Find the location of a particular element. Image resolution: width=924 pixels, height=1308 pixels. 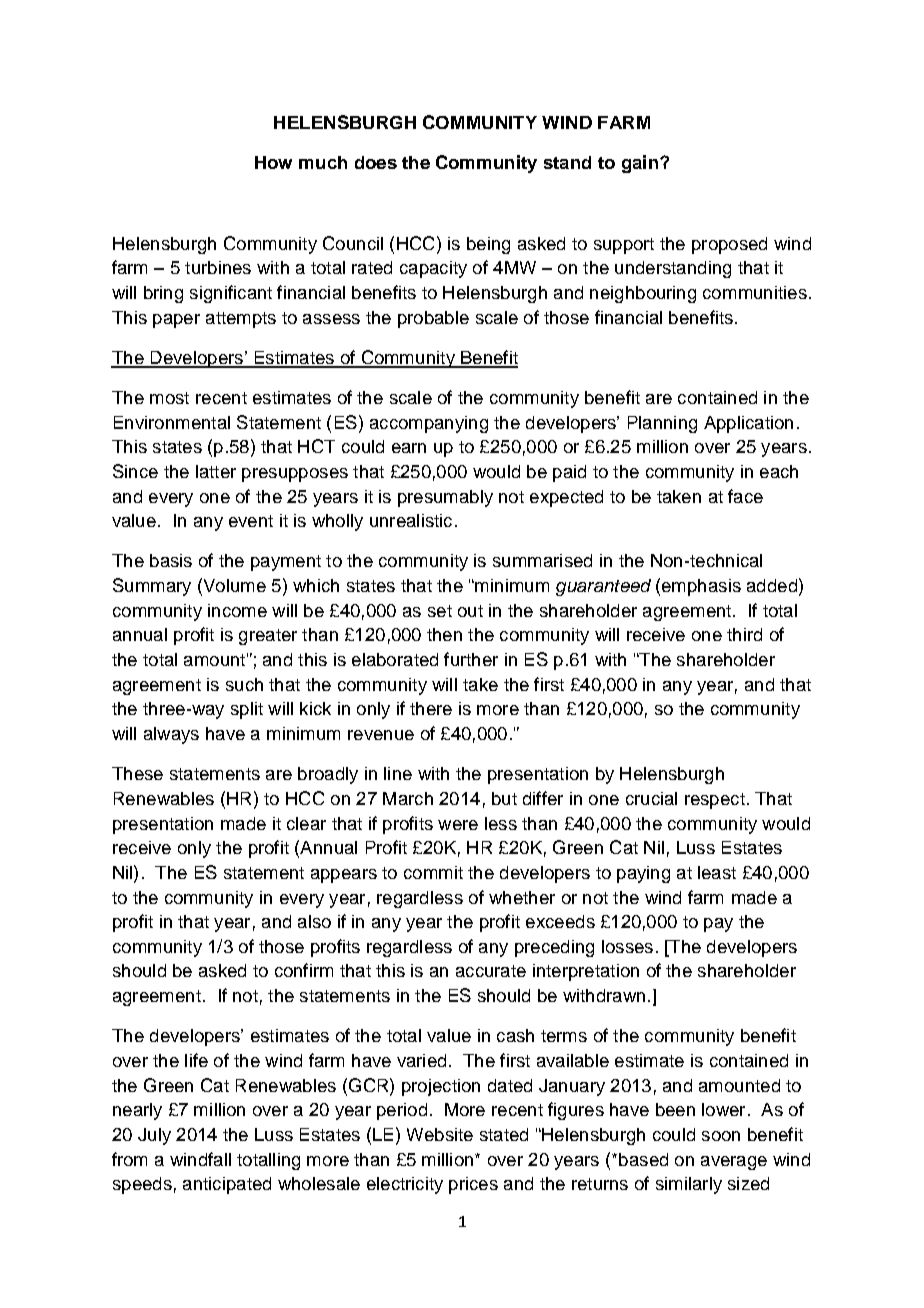

soon is located at coordinates (721, 1136).
